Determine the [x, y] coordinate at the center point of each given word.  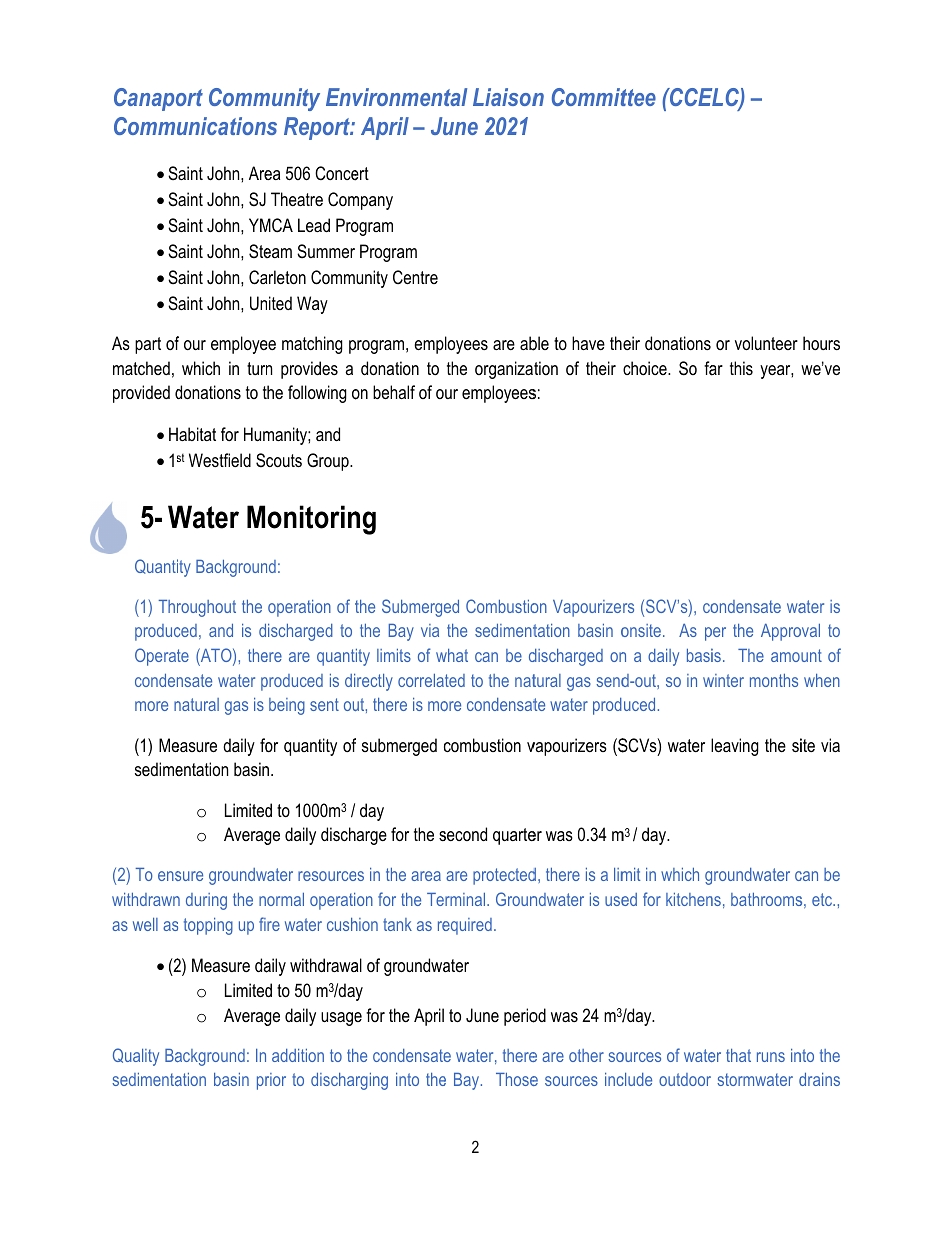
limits [394, 655]
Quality [136, 1057]
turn [259, 368]
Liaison [508, 97]
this [741, 368]
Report [318, 128]
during [206, 901]
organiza [504, 370]
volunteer [766, 343]
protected [504, 876]
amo [785, 657]
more [151, 706]
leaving [735, 747]
